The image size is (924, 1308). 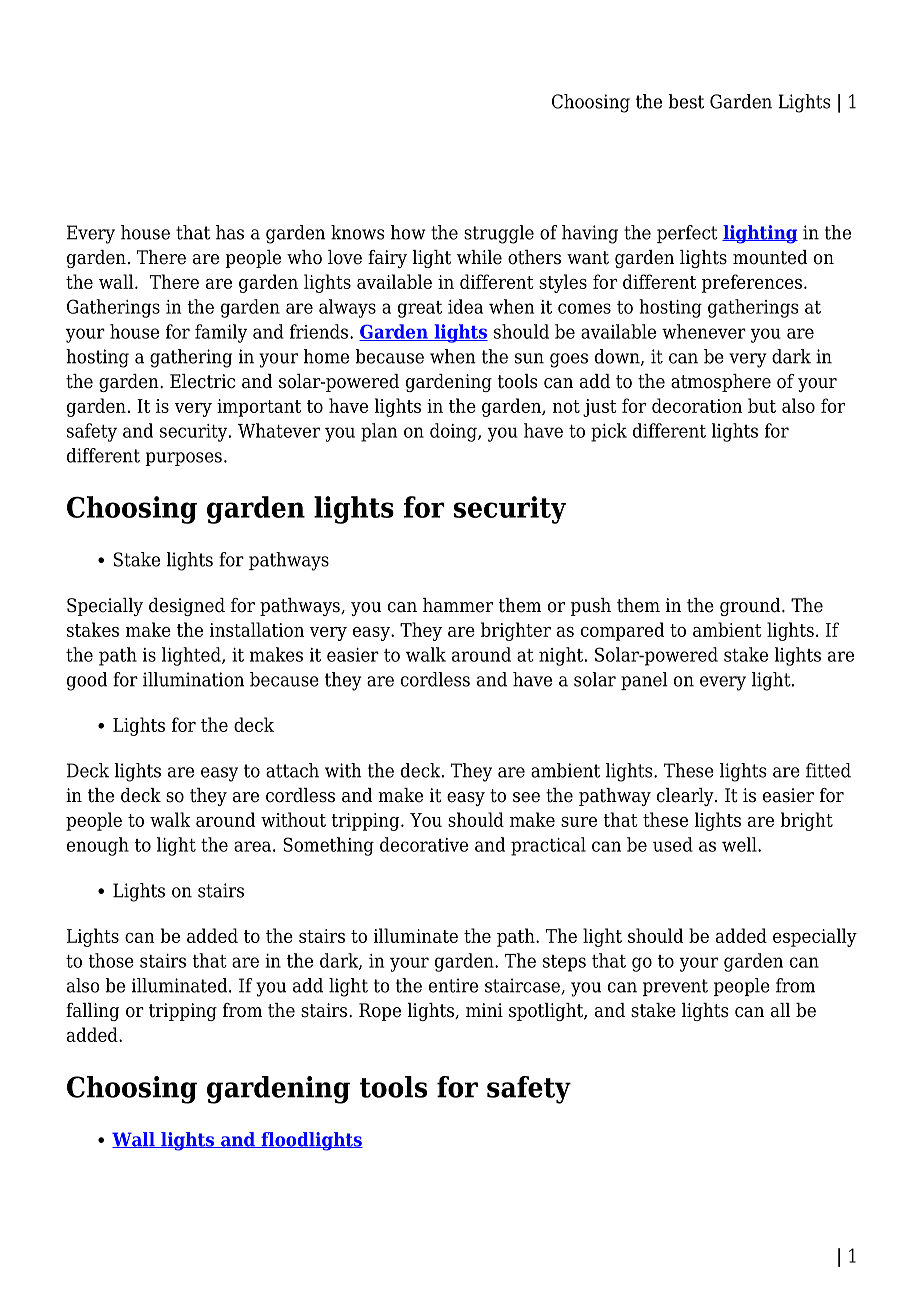 What do you see at coordinates (408, 232) in the page?
I see `how` at bounding box center [408, 232].
